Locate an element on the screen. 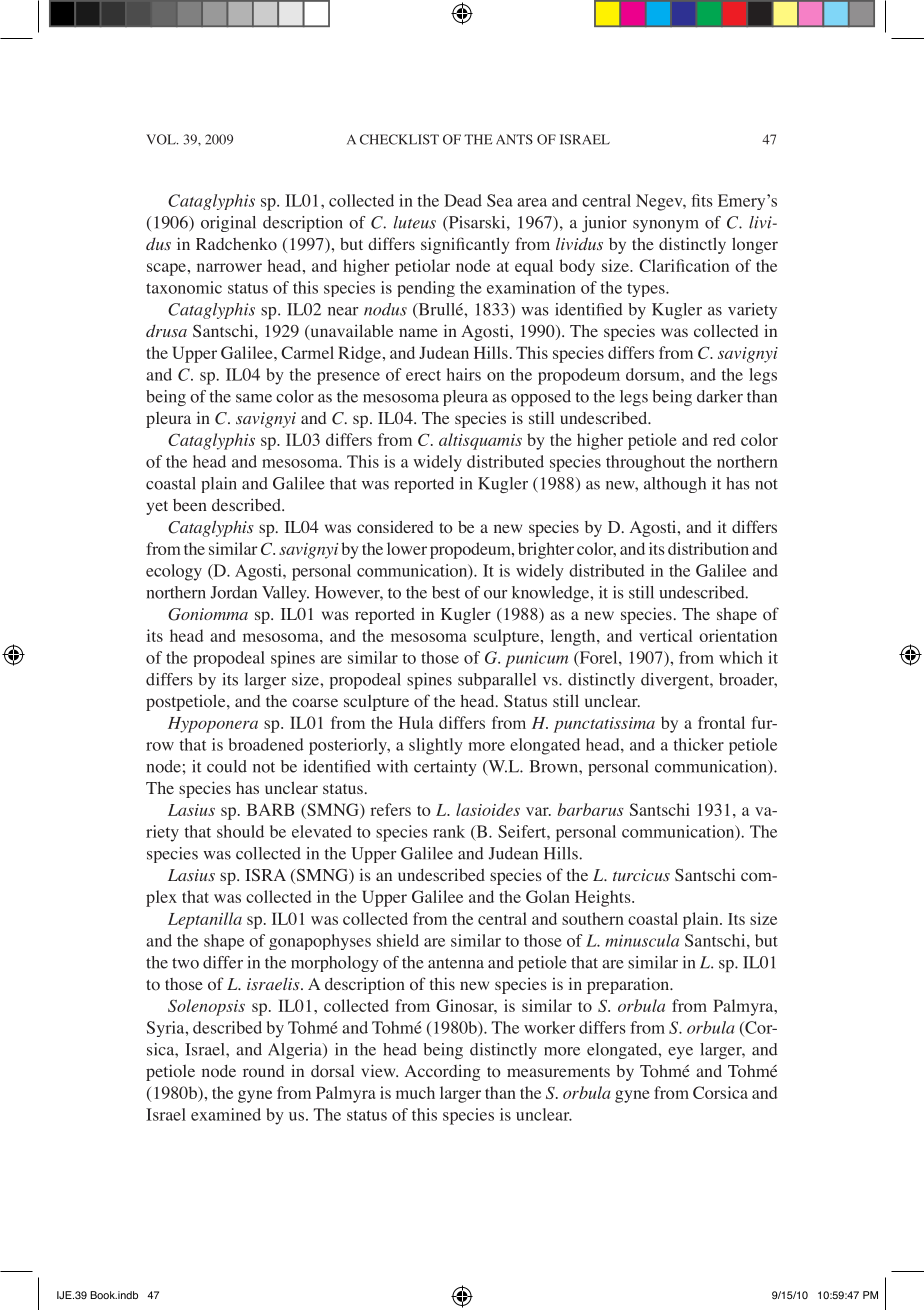 The width and height of the screenshot is (924, 1310). two is located at coordinates (185, 963).
